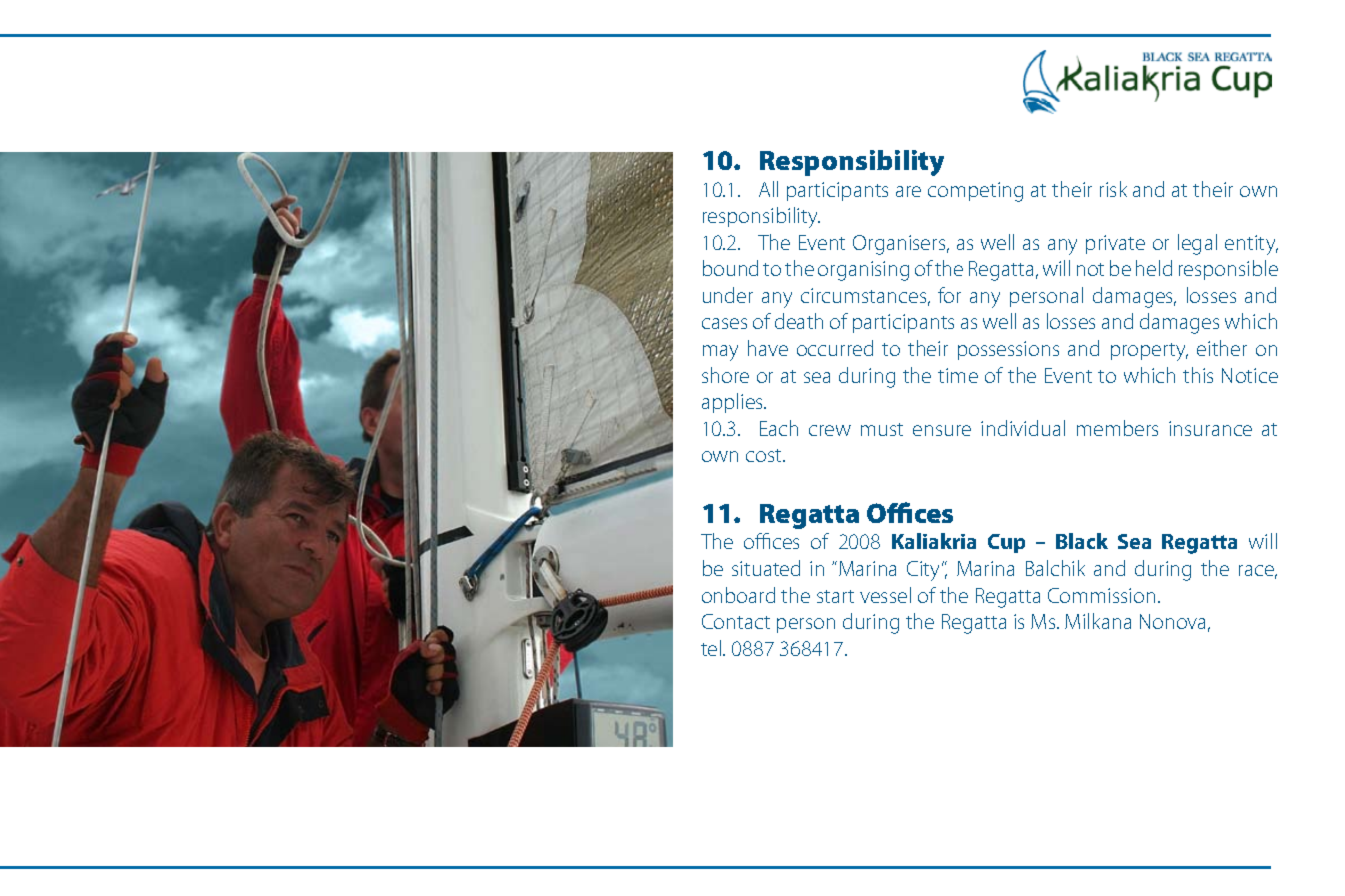  I want to click on All, so click(768, 189).
